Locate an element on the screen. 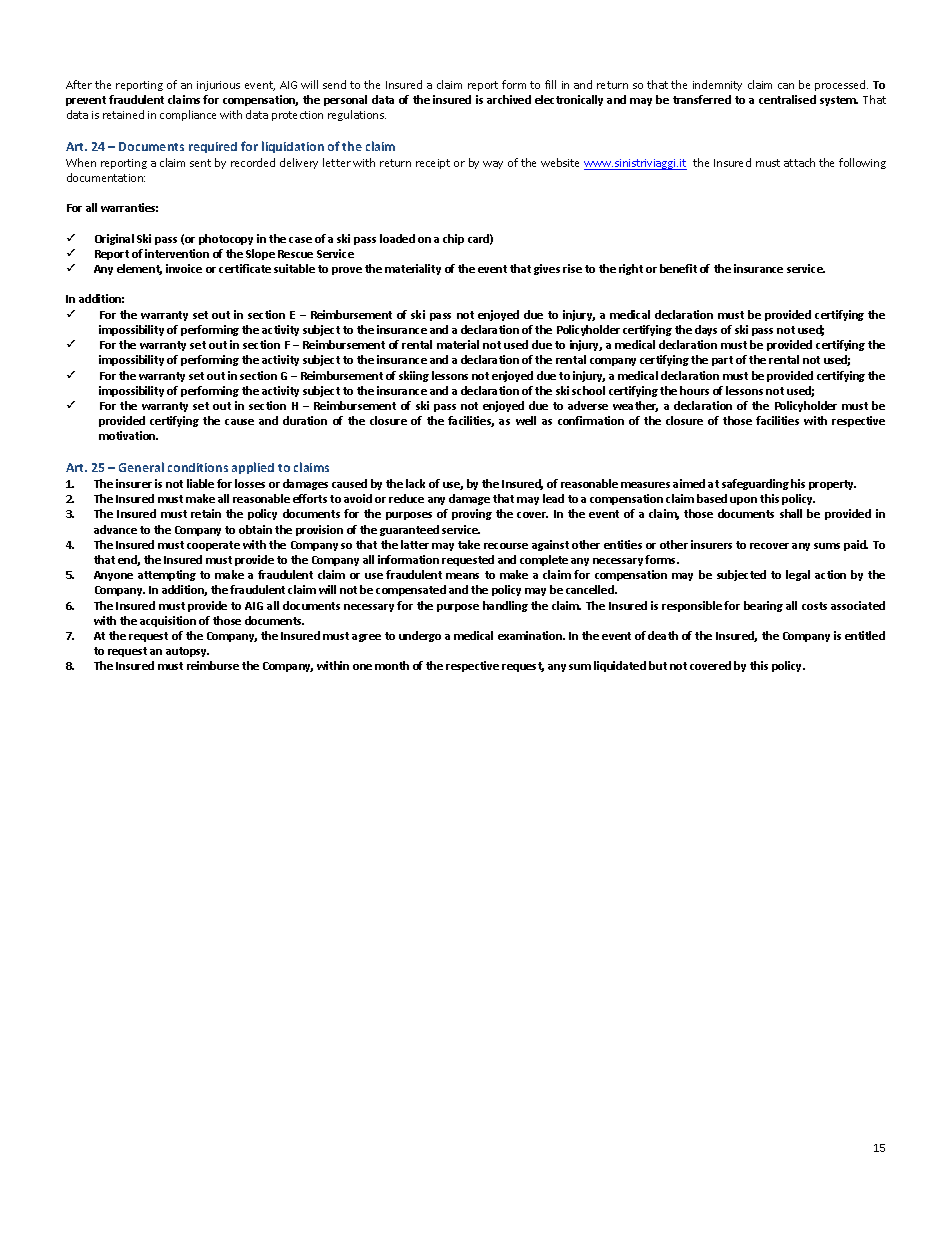  compliance is located at coordinates (188, 115).
